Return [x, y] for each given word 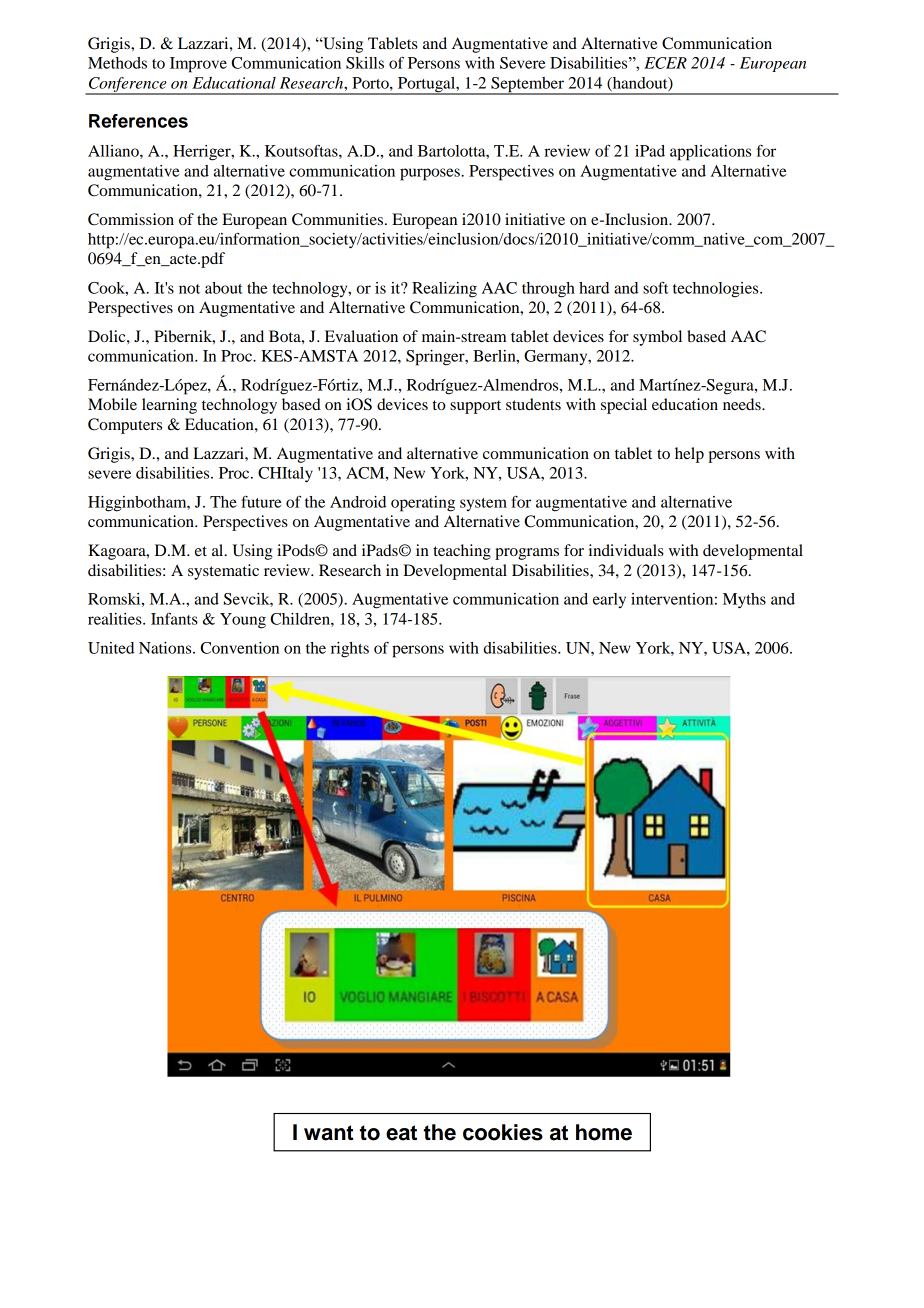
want [328, 1133]
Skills [365, 63]
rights [350, 650]
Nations [166, 648]
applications [710, 153]
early [609, 600]
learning [169, 406]
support [475, 407]
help [689, 455]
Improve [198, 65]
